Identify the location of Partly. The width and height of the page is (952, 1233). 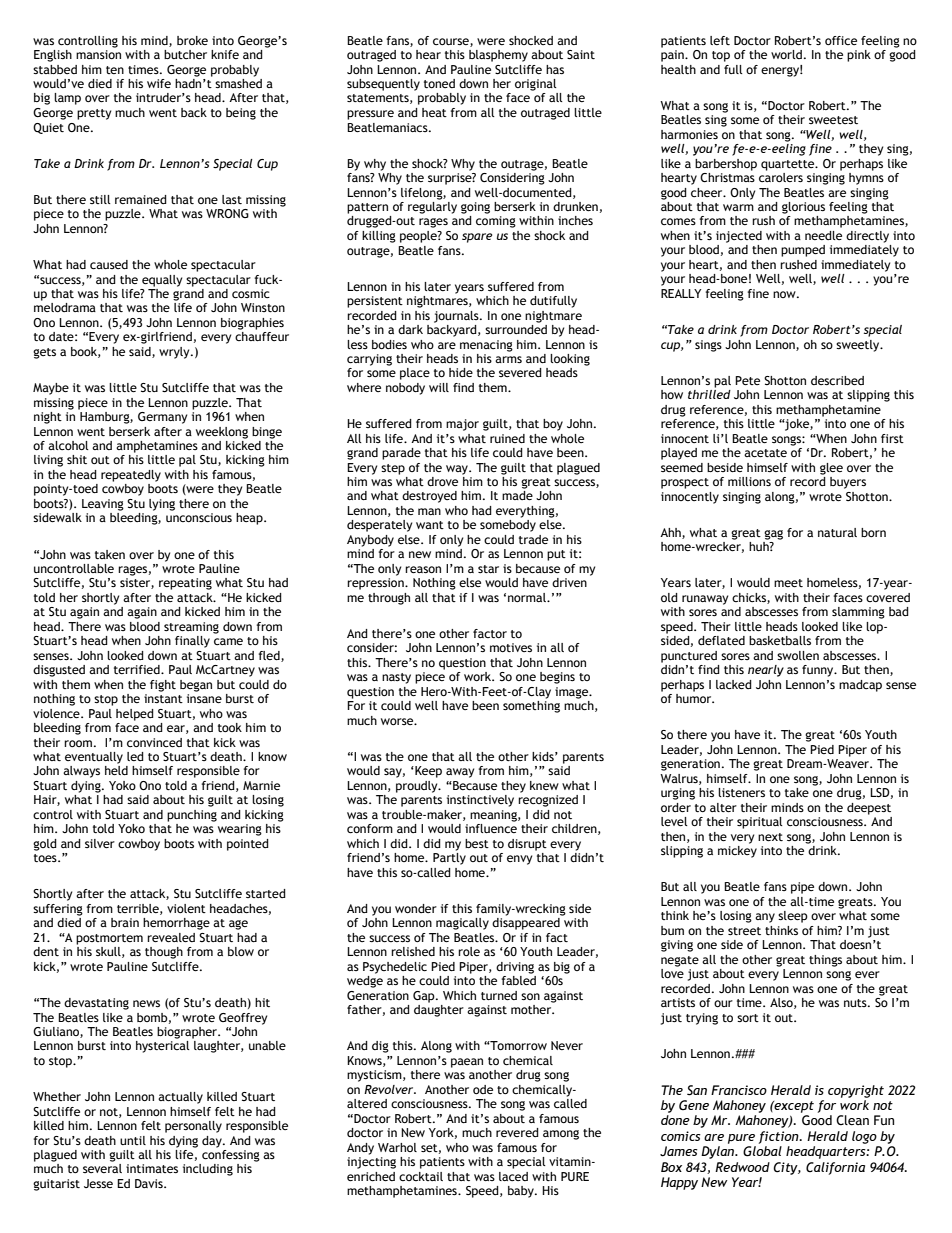
(449, 859).
